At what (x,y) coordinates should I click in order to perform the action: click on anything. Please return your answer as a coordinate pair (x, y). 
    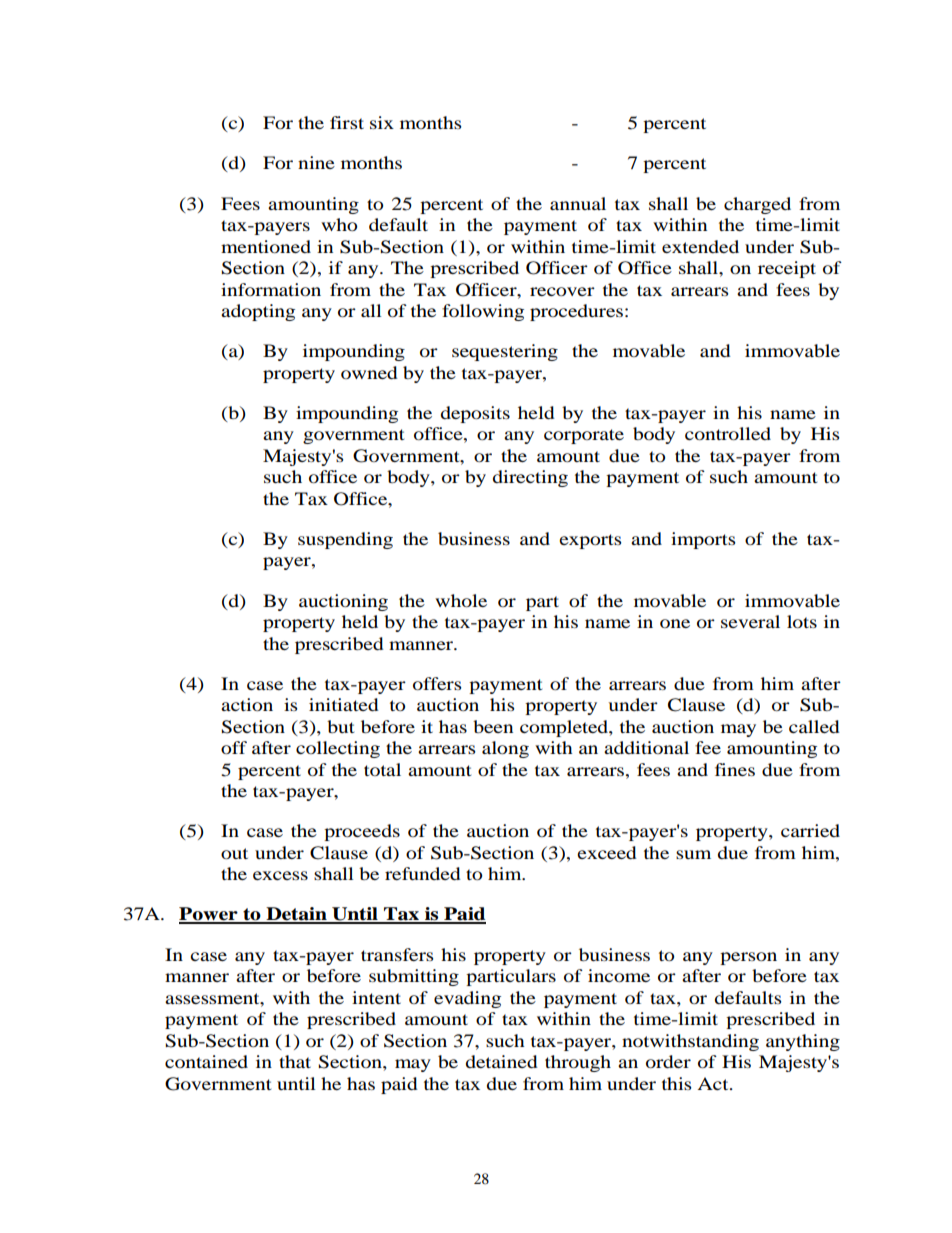
    Looking at the image, I should click on (803, 1042).
